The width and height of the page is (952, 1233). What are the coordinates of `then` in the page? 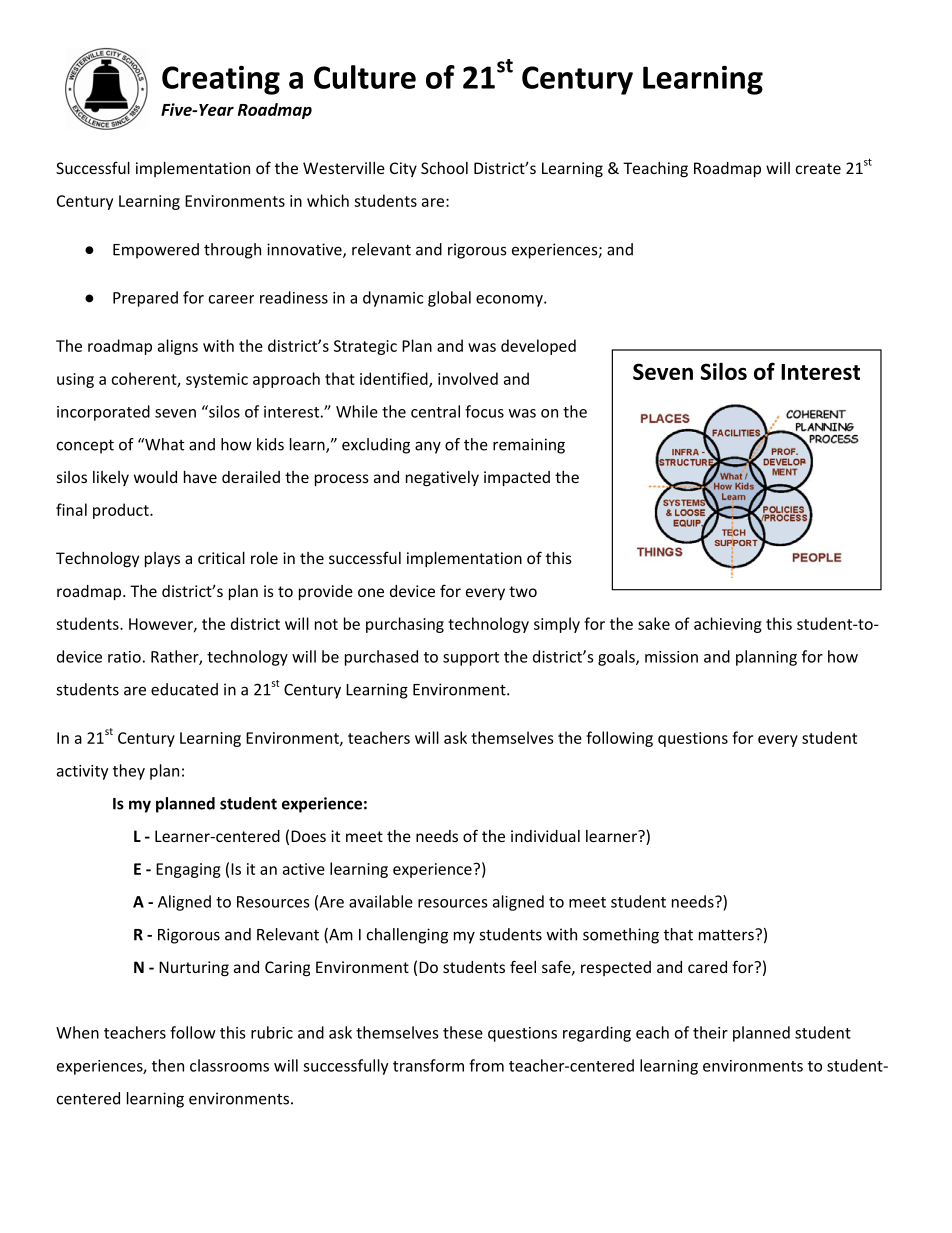 It's located at (168, 1065).
